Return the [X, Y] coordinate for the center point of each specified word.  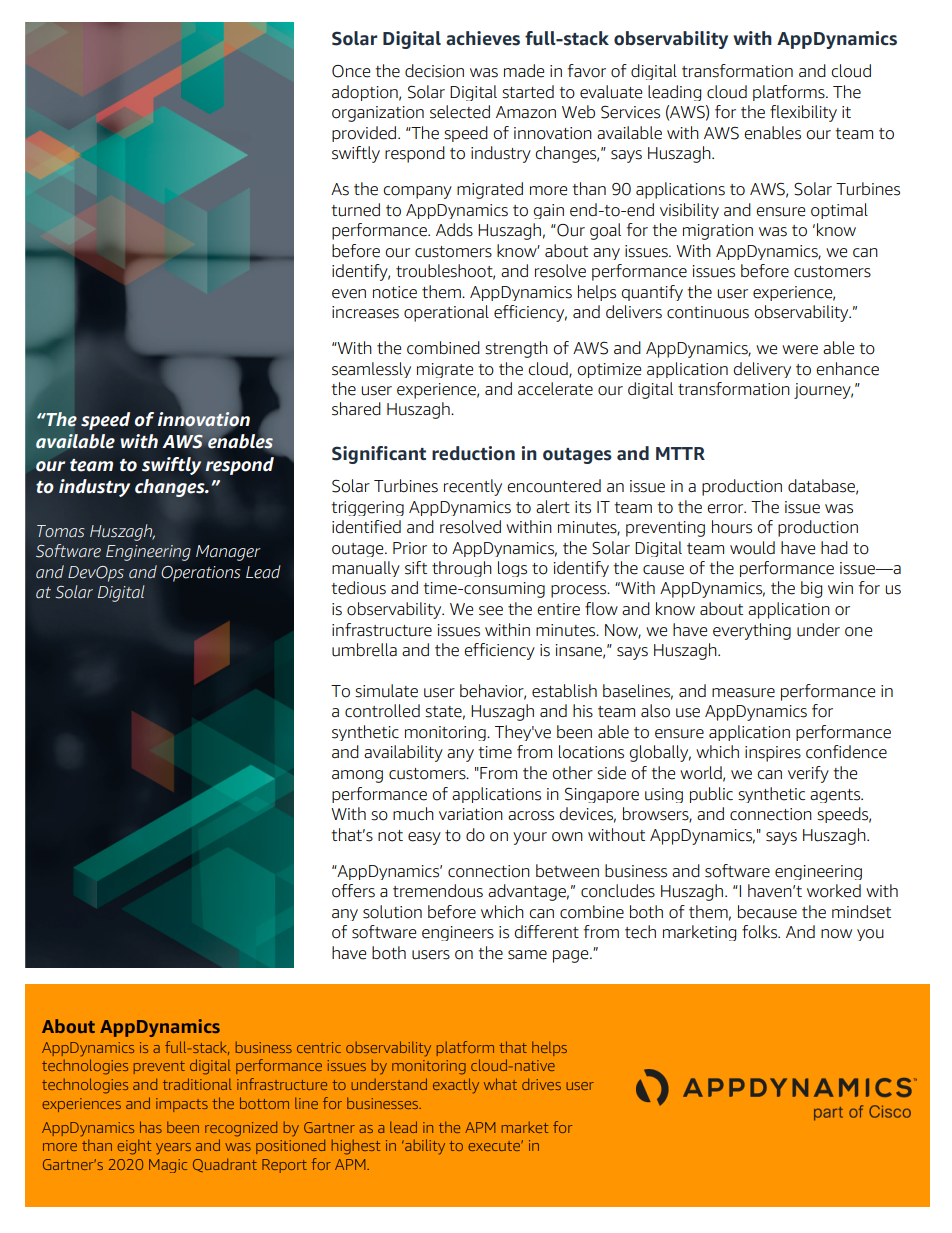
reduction [473, 453]
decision [434, 71]
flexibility [803, 113]
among [357, 776]
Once [351, 71]
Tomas [60, 531]
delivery [762, 370]
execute [495, 1146]
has [151, 1127]
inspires [773, 754]
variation [471, 814]
